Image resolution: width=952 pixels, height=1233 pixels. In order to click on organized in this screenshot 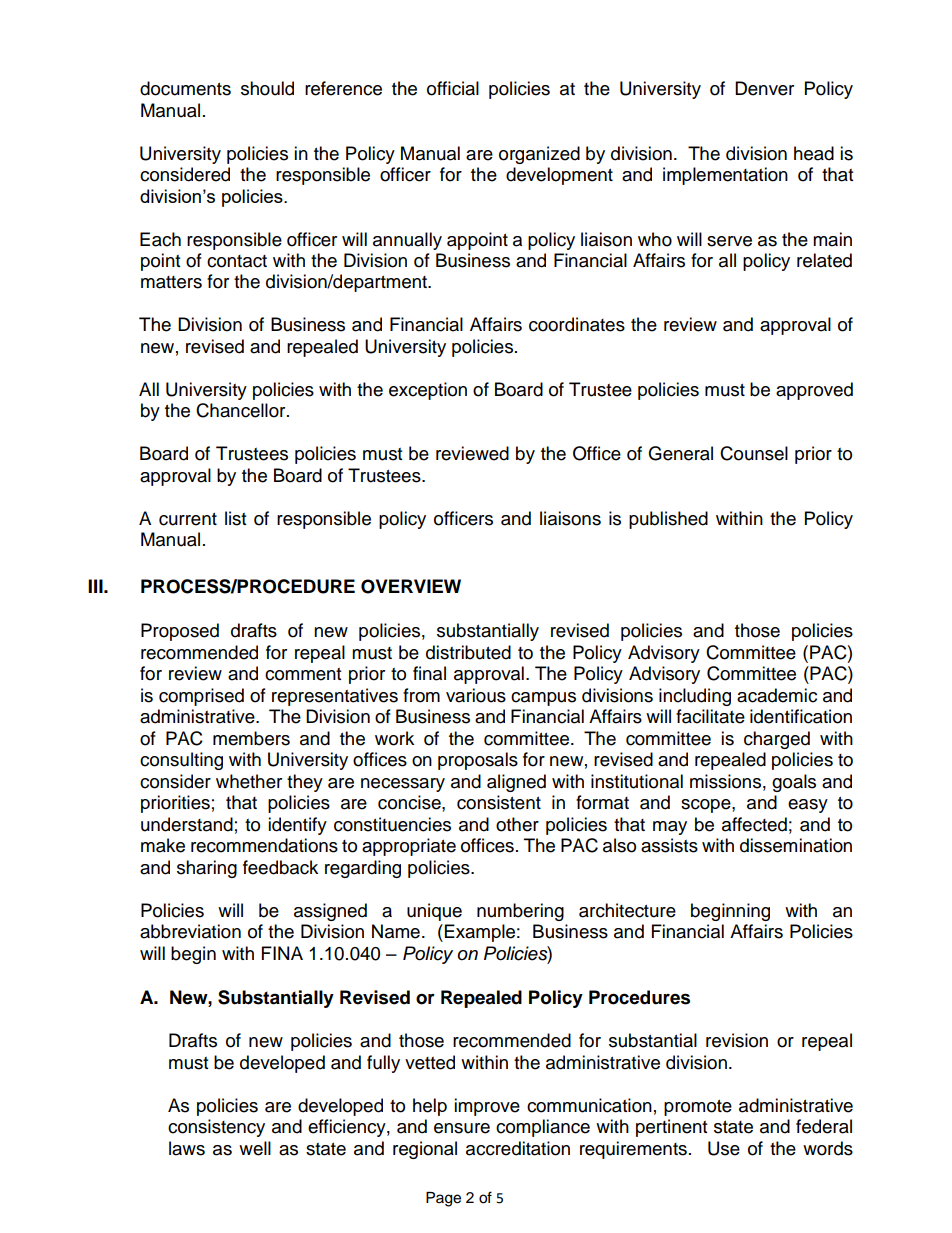, I will do `click(539, 155)`.
